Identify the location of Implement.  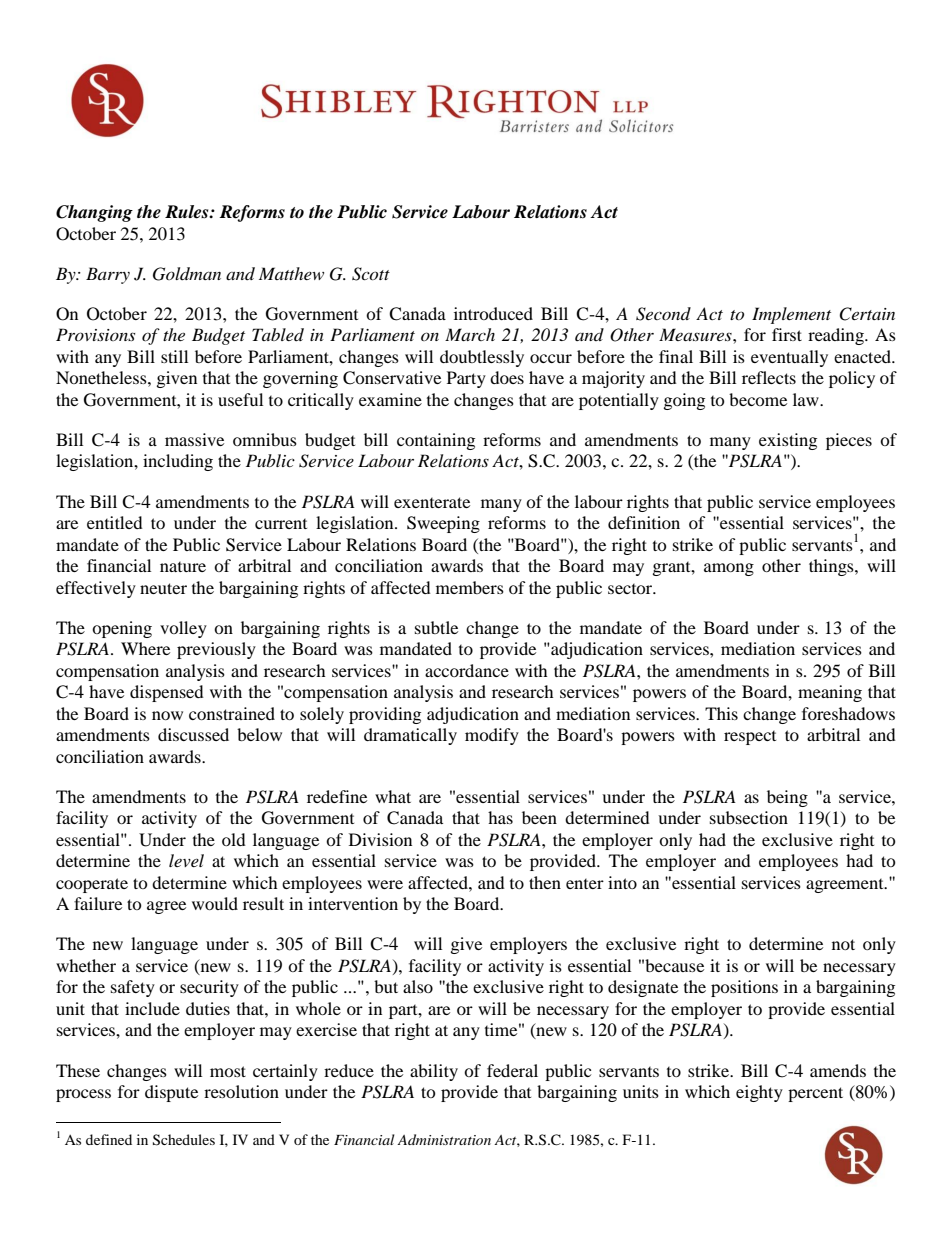
(791, 315).
